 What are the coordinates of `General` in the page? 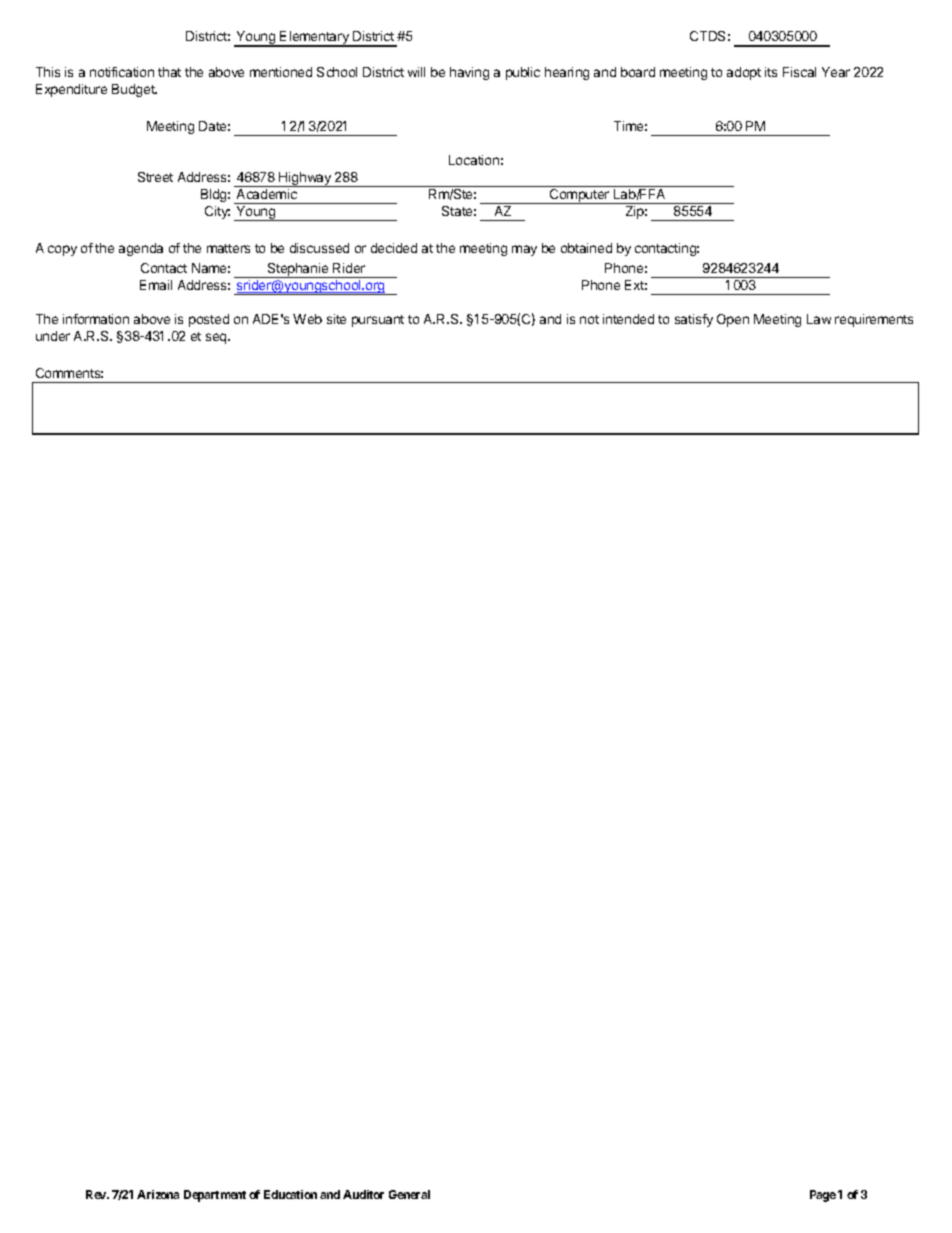 It's located at (409, 1194).
